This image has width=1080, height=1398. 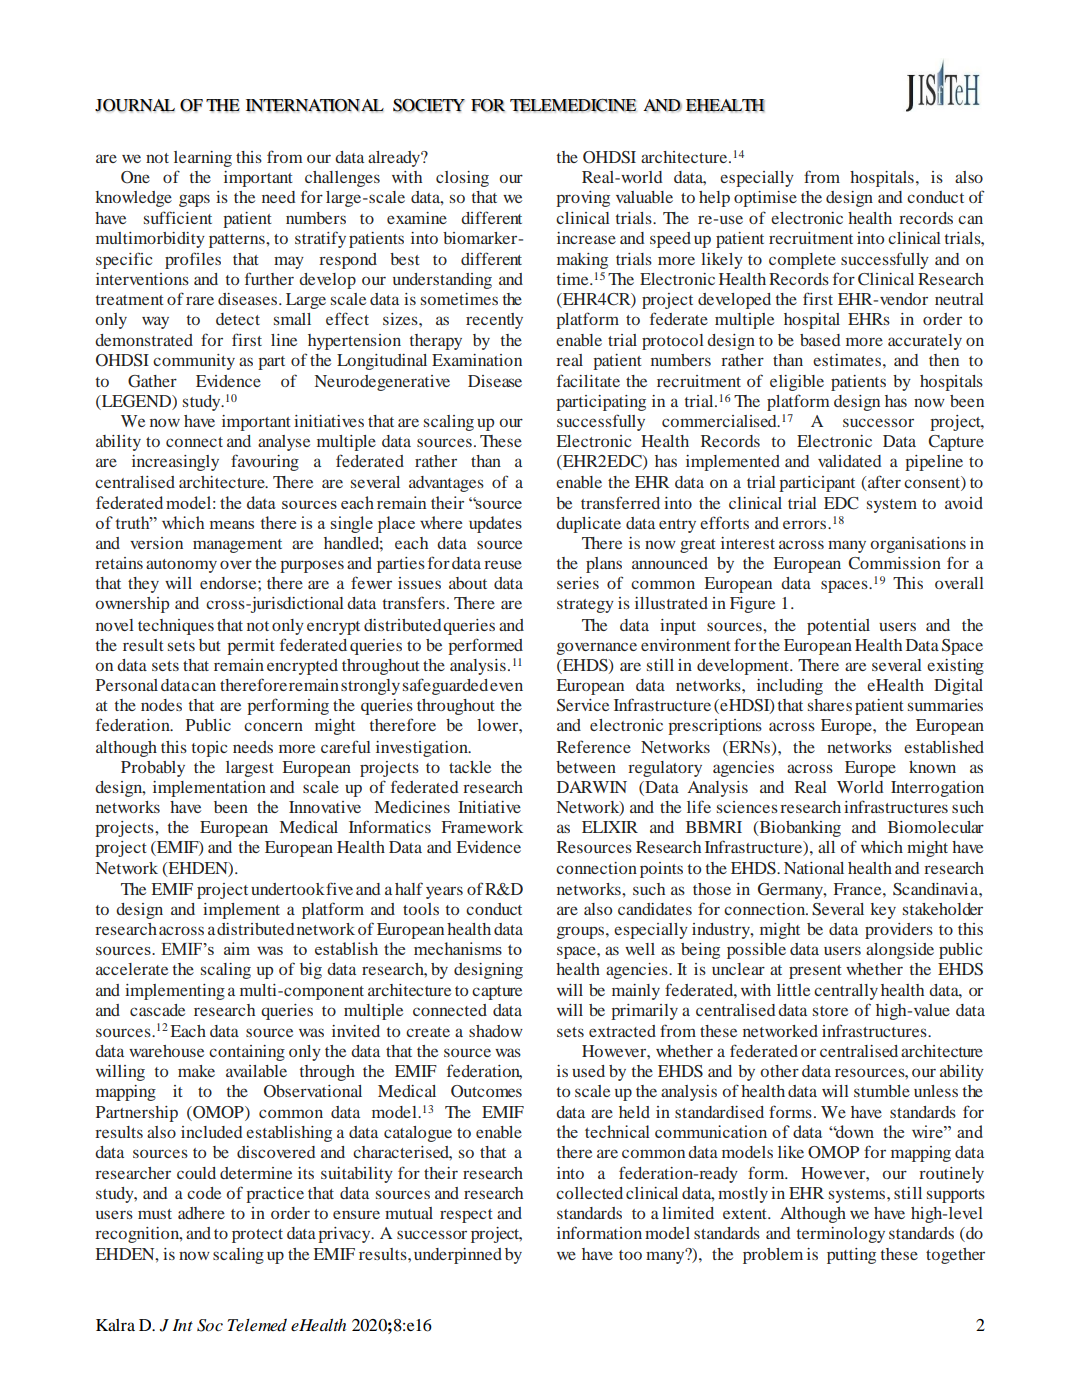 What do you see at coordinates (482, 827) in the image?
I see `Framework` at bounding box center [482, 827].
